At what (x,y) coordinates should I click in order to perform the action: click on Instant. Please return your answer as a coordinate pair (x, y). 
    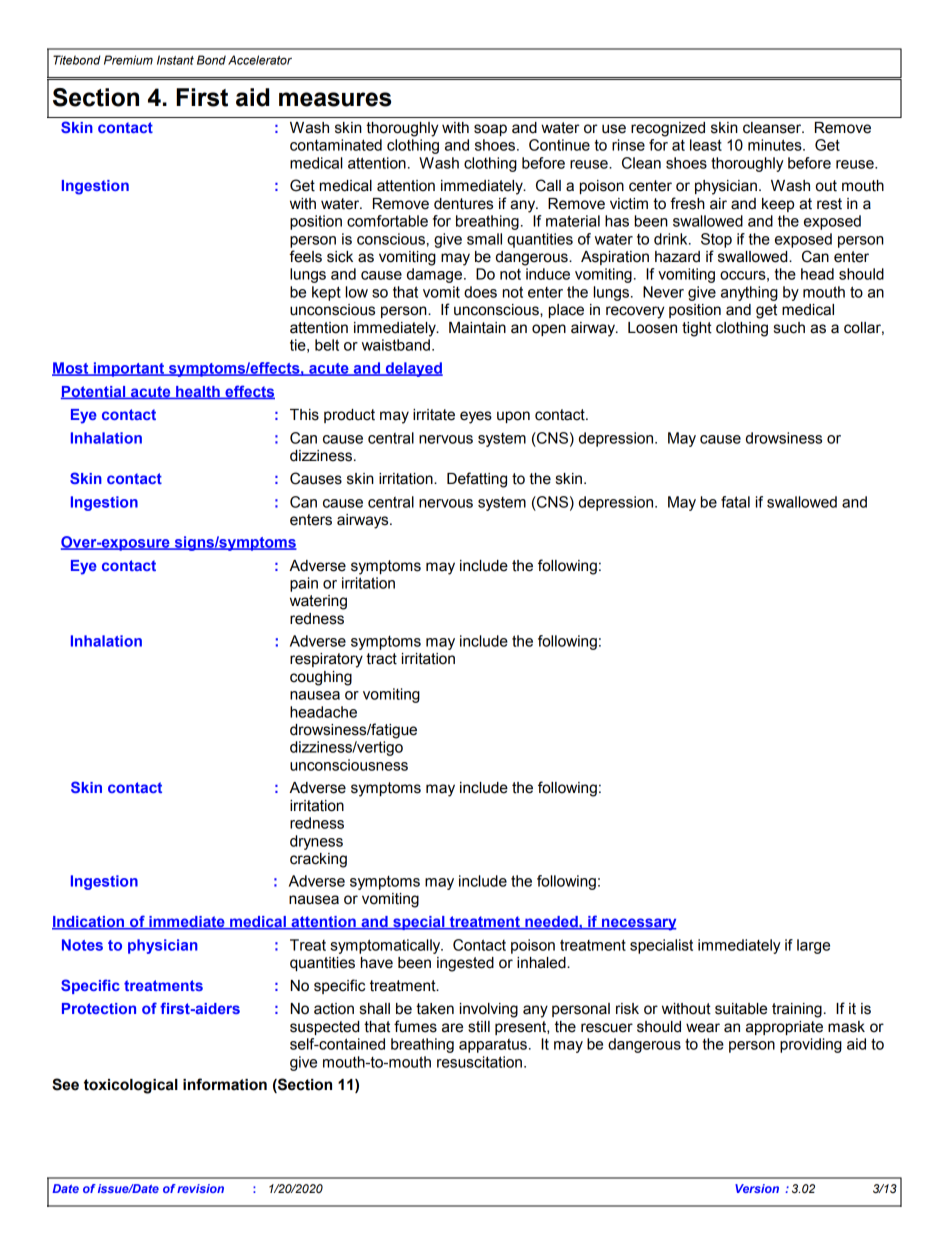
    Looking at the image, I should click on (175, 60).
